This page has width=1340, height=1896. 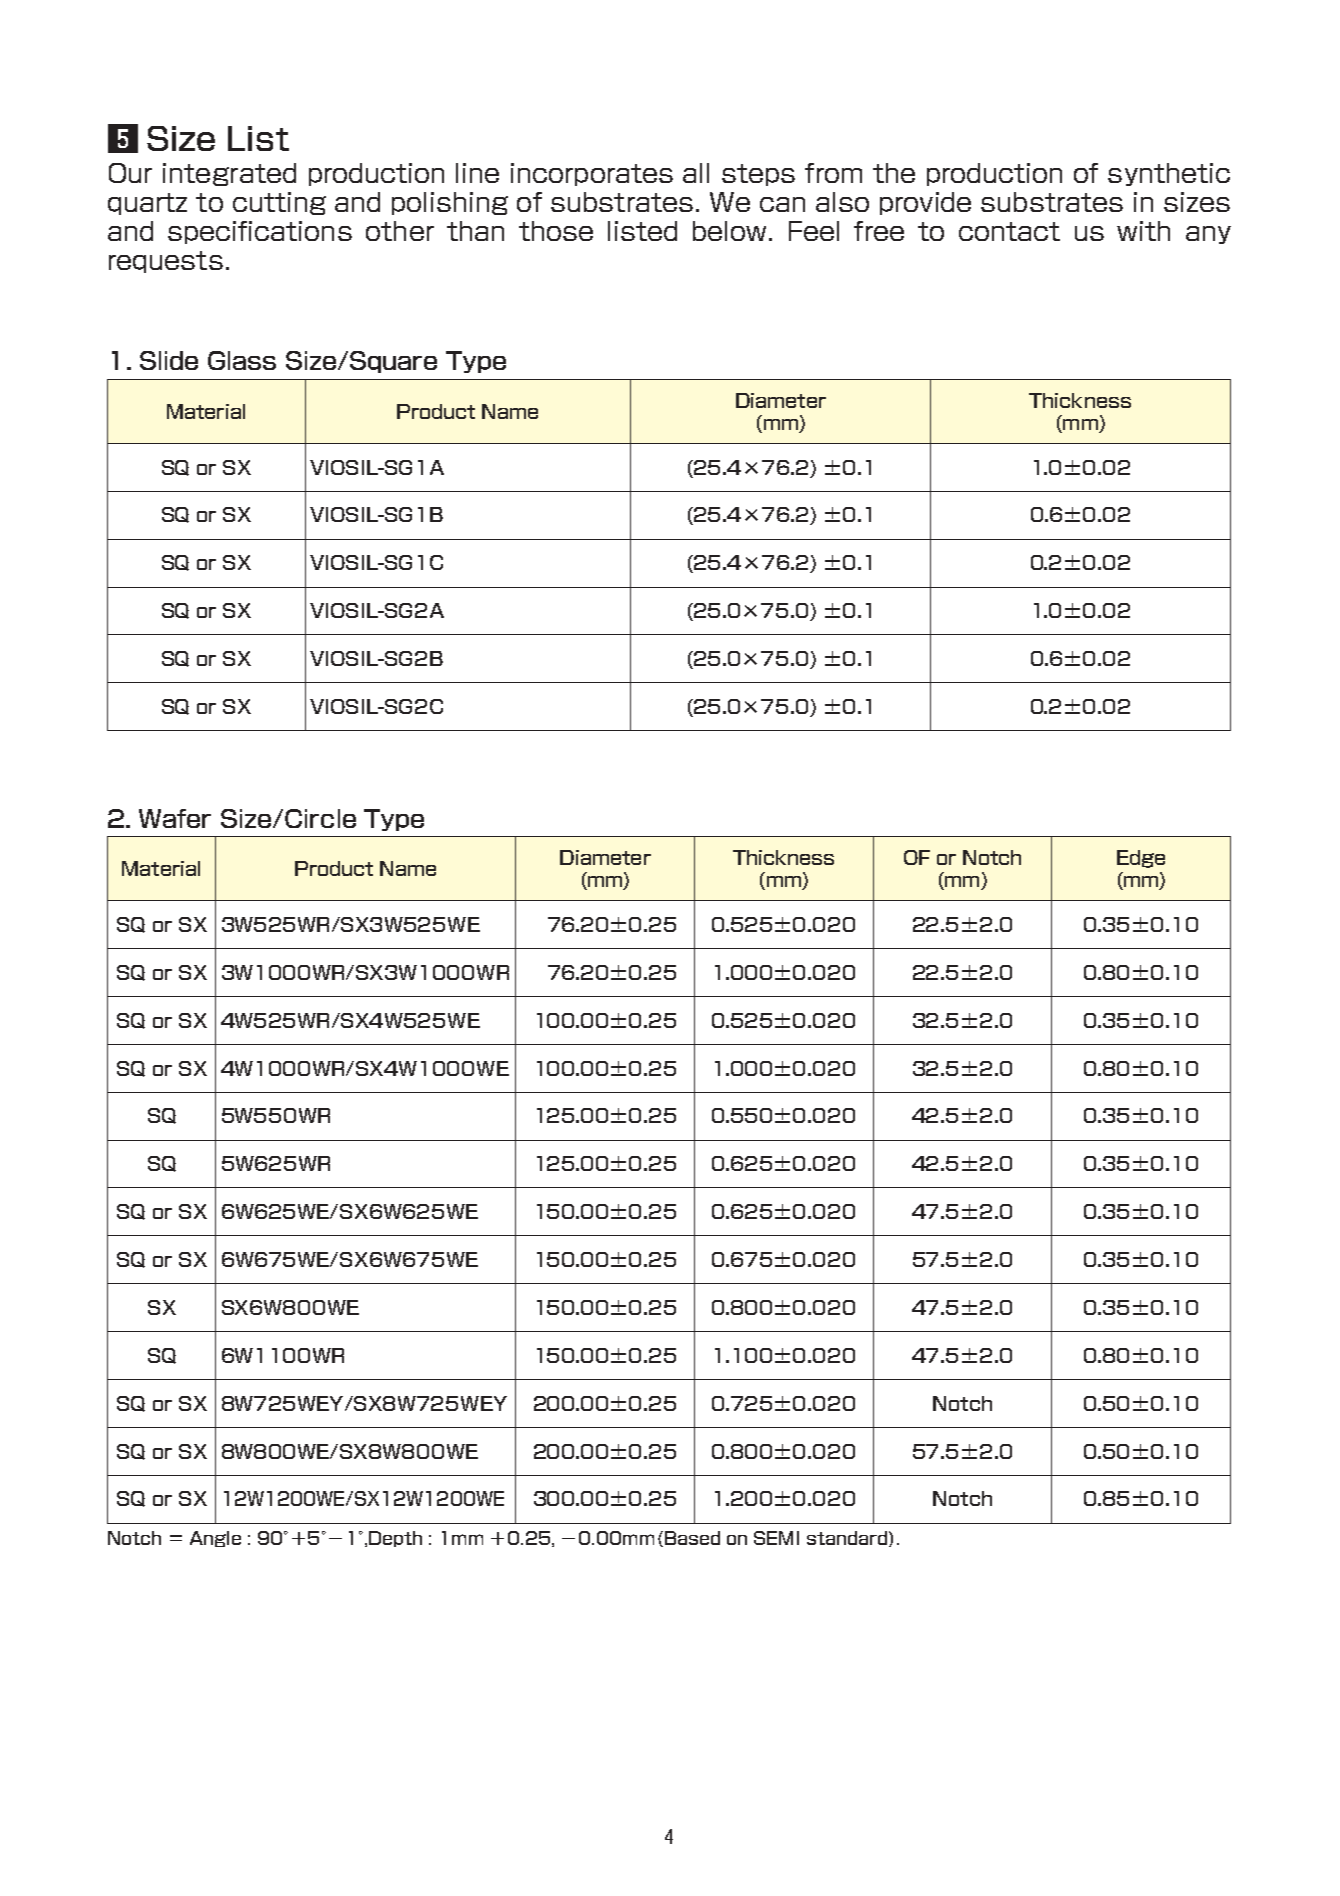 What do you see at coordinates (215, 1539) in the page?
I see `Angle` at bounding box center [215, 1539].
